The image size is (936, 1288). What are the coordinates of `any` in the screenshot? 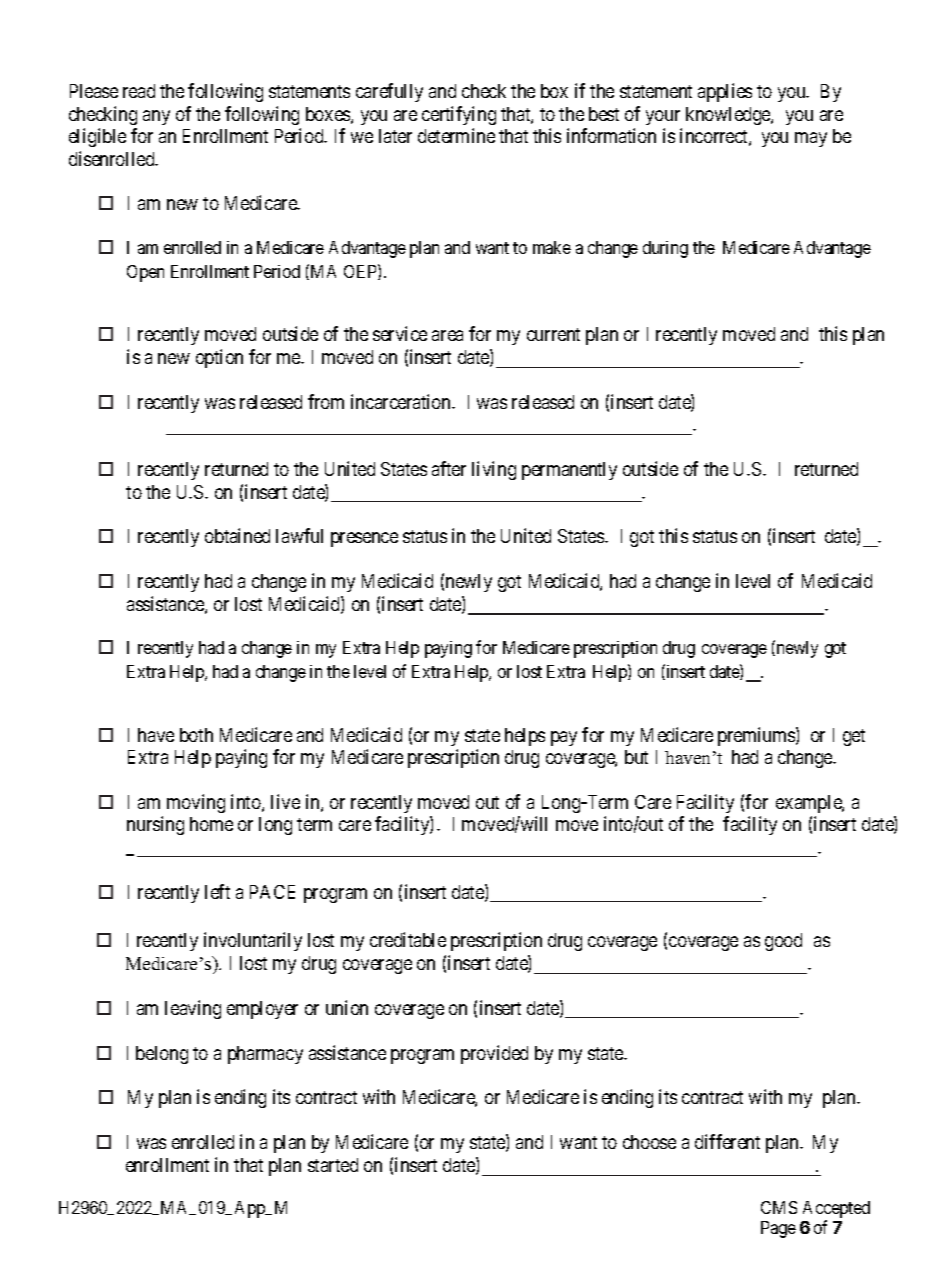 It's located at (156, 117).
